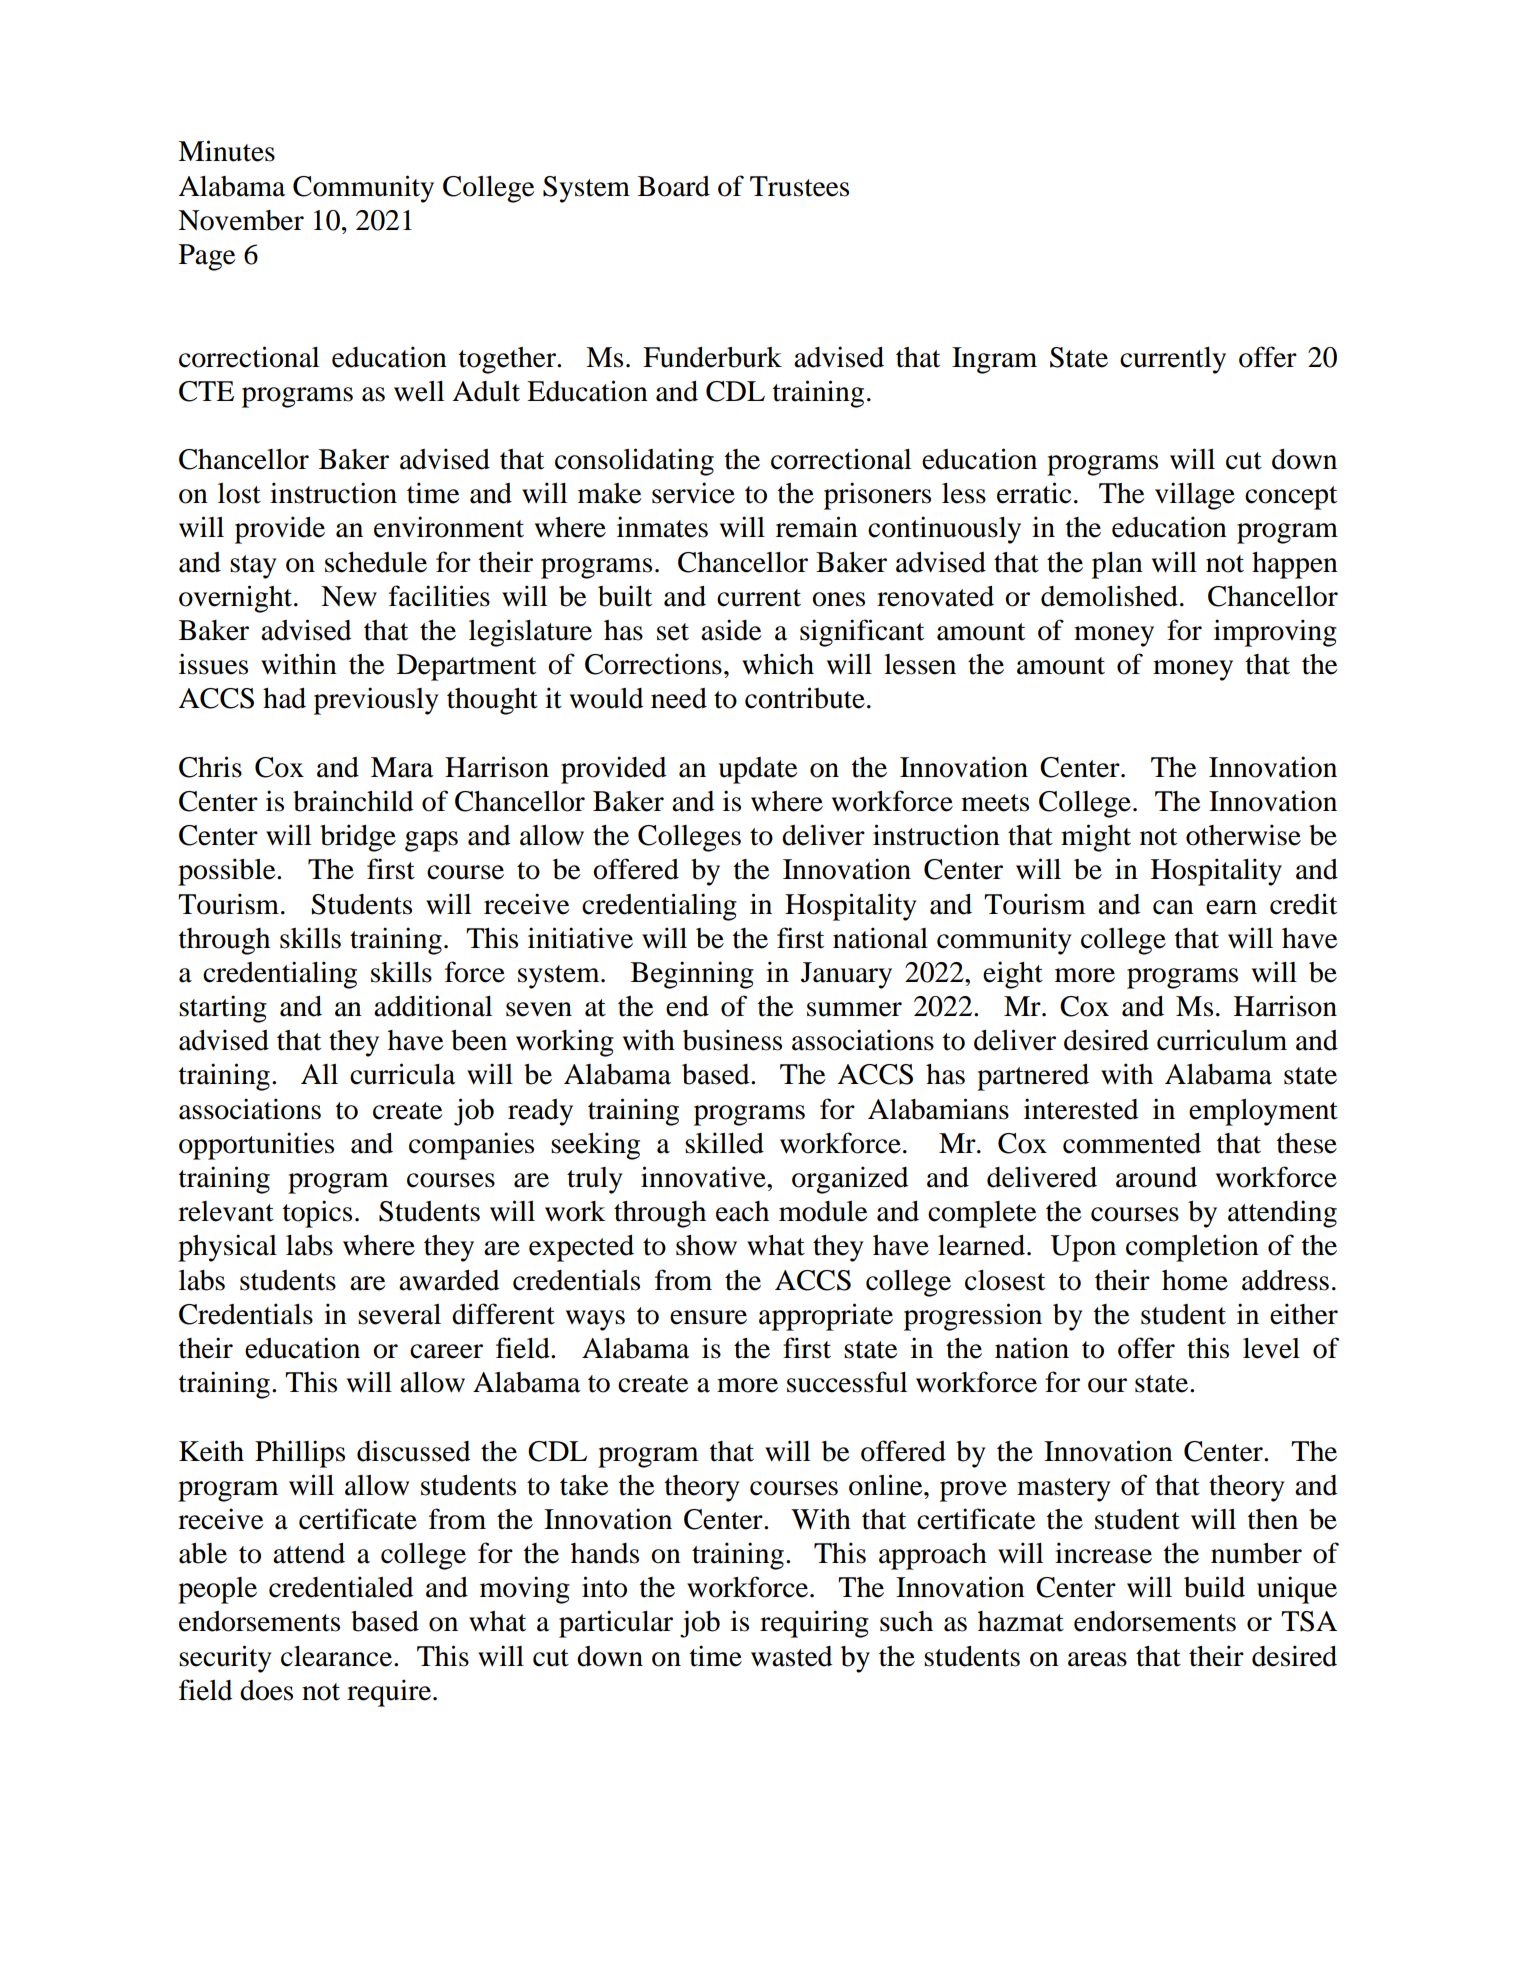 This image has width=1516, height=1962. I want to click on Trustees, so click(799, 186).
